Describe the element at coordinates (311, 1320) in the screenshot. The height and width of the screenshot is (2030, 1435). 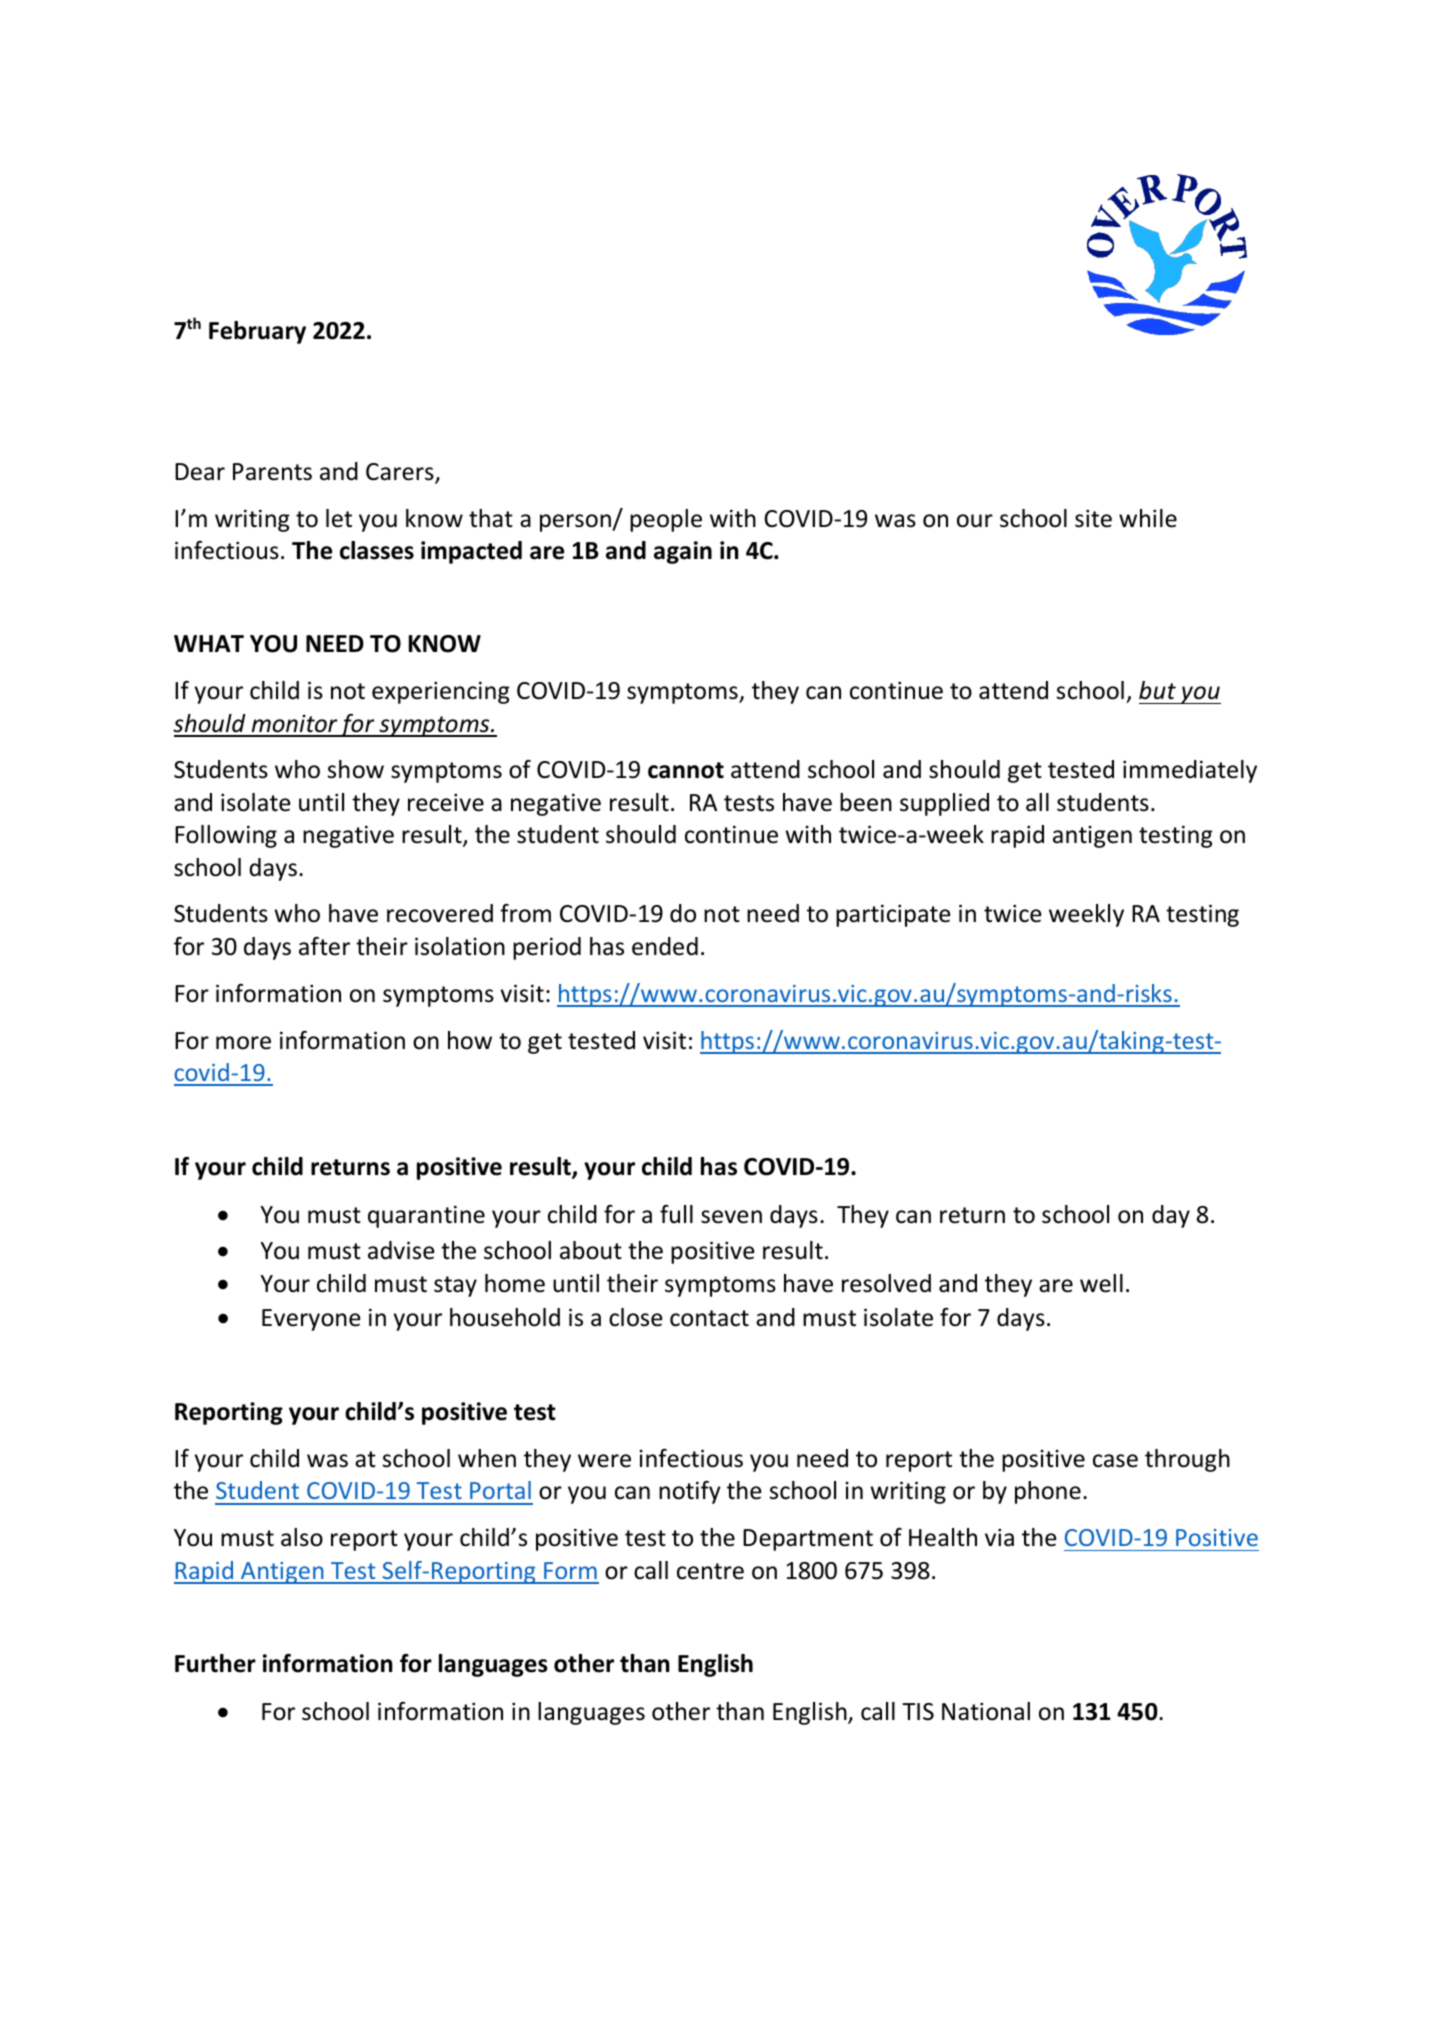
I see `Everyone` at that location.
